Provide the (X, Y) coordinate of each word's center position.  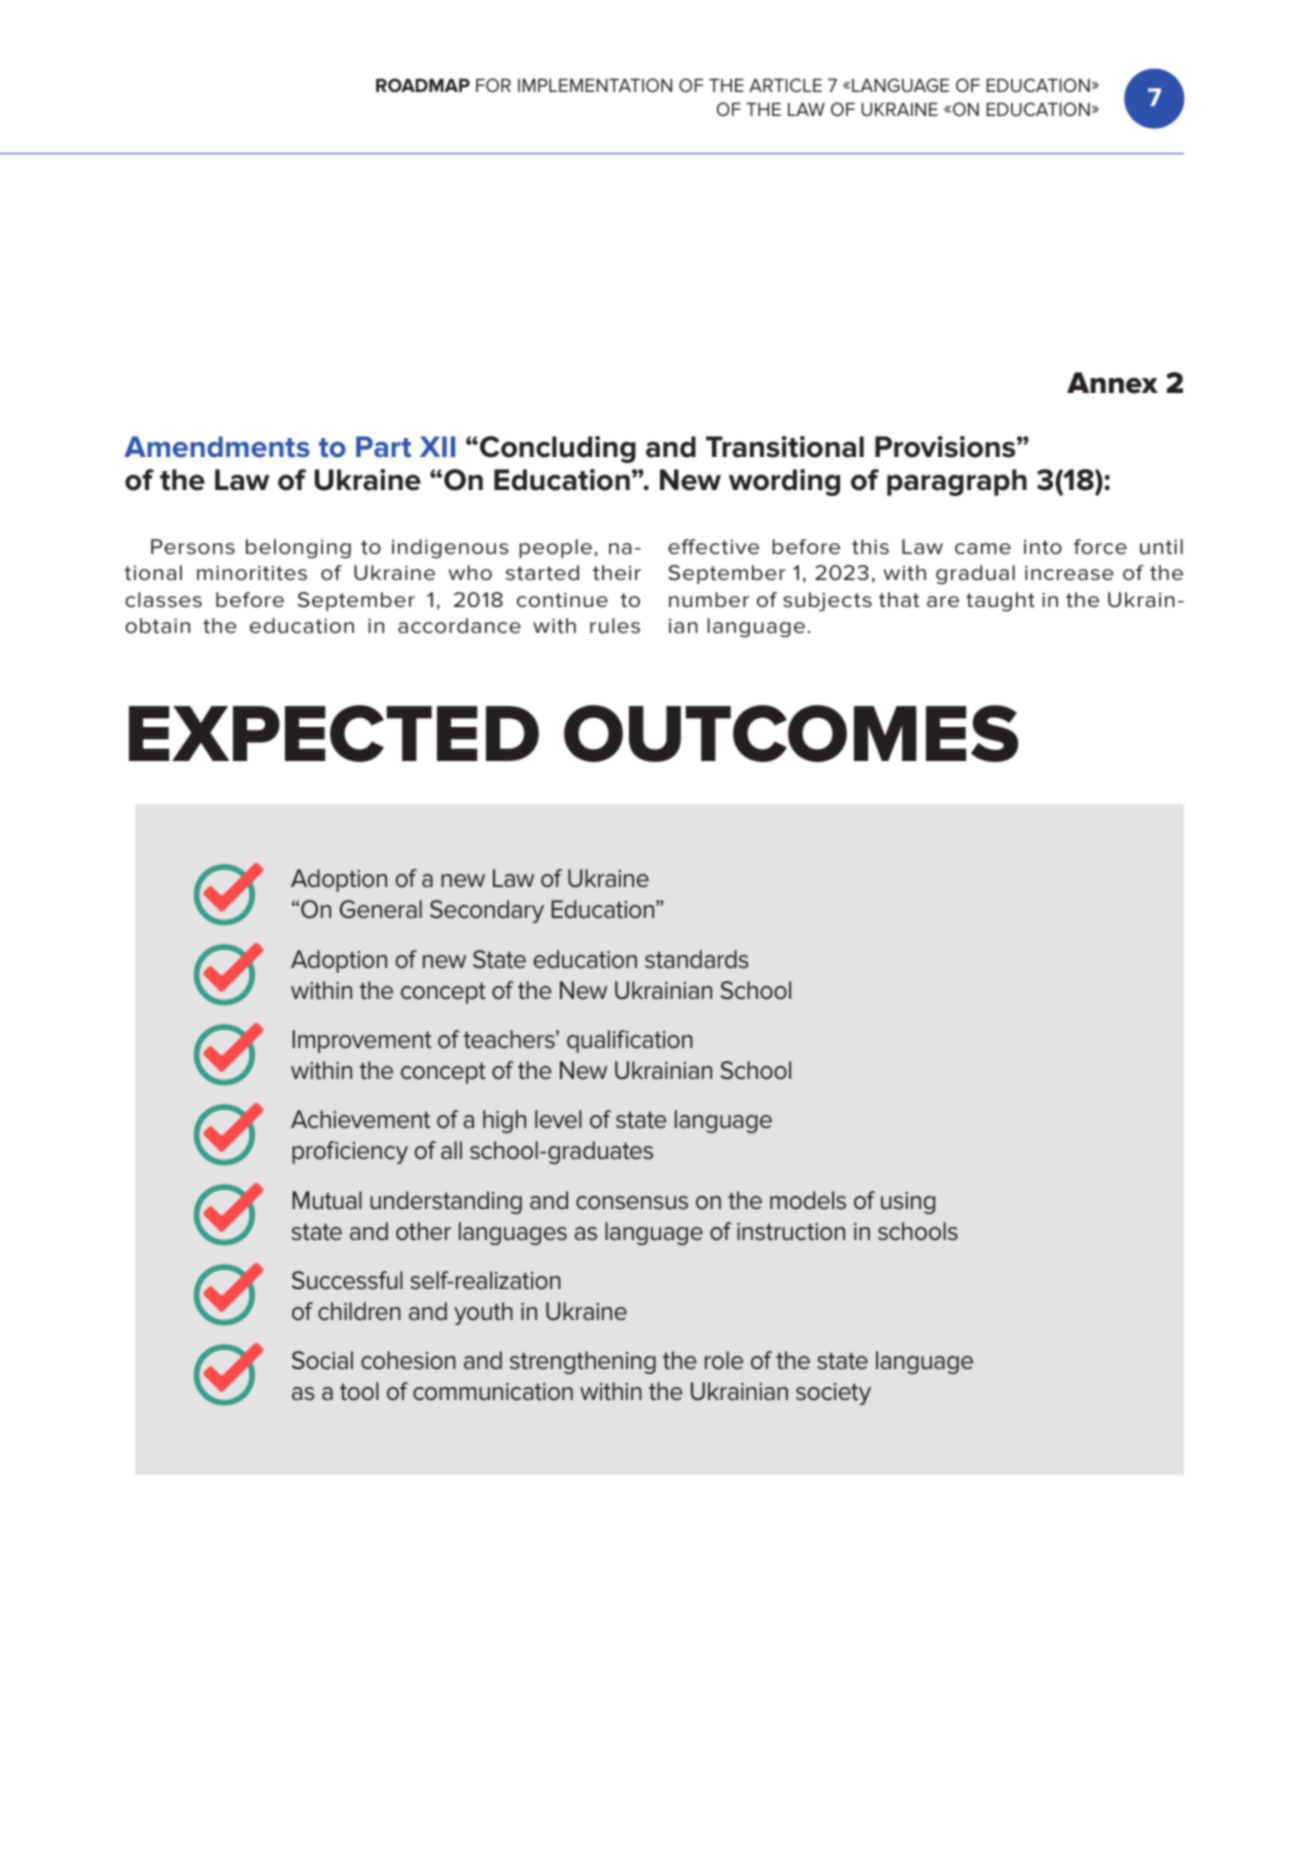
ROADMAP (423, 85)
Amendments (217, 447)
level (558, 1119)
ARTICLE (785, 85)
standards (697, 959)
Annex (1112, 383)
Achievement (360, 1119)
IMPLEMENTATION (595, 85)
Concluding (558, 449)
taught (1000, 602)
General (381, 909)
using (908, 1203)
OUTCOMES (791, 733)
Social (322, 1360)
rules (615, 626)
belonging (298, 549)
